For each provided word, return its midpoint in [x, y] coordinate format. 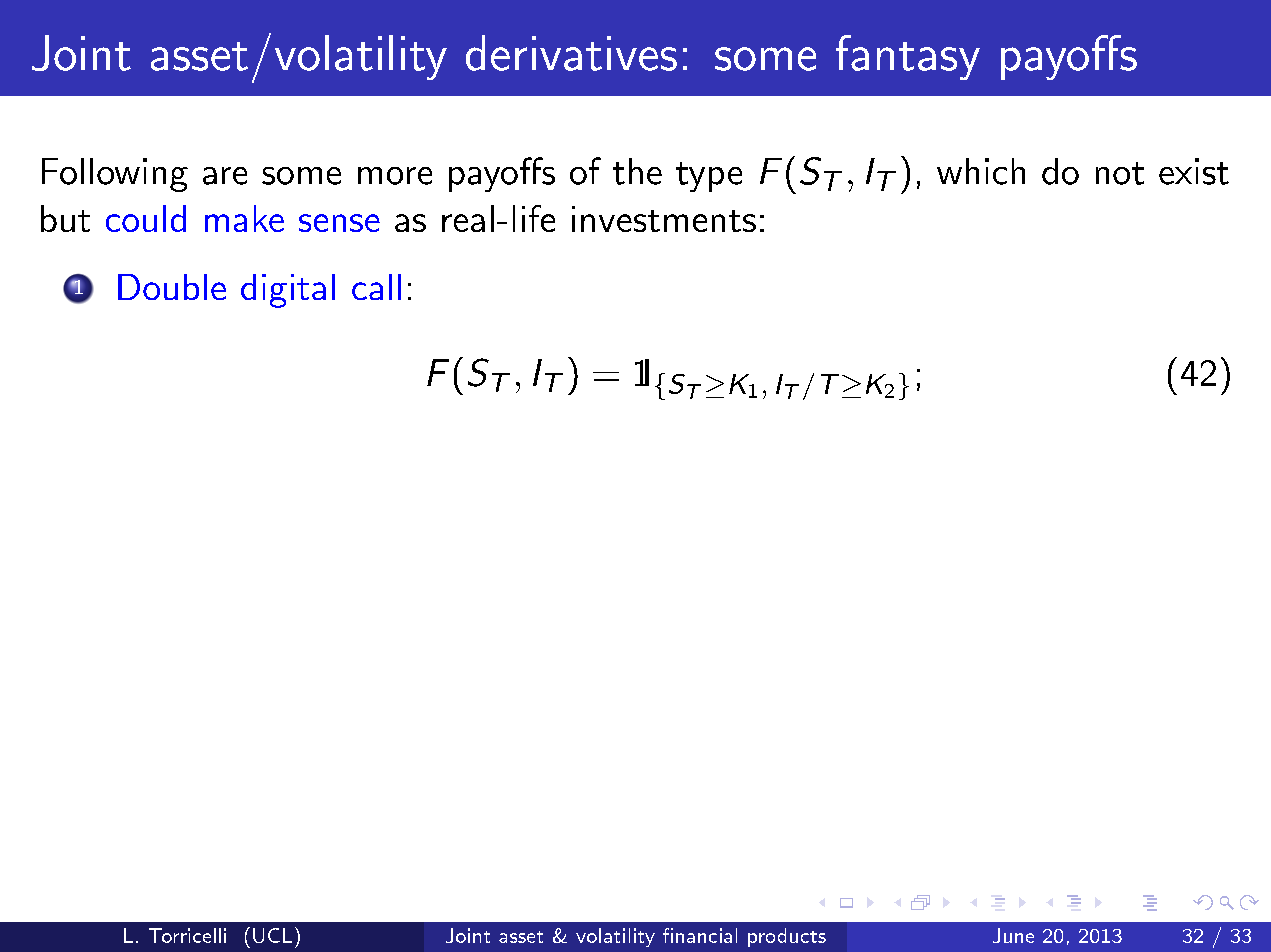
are [225, 176]
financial [700, 935]
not [1120, 173]
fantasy [908, 57]
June [1013, 935]
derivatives [571, 53]
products [787, 937]
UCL [272, 935]
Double [172, 287]
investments [664, 219]
